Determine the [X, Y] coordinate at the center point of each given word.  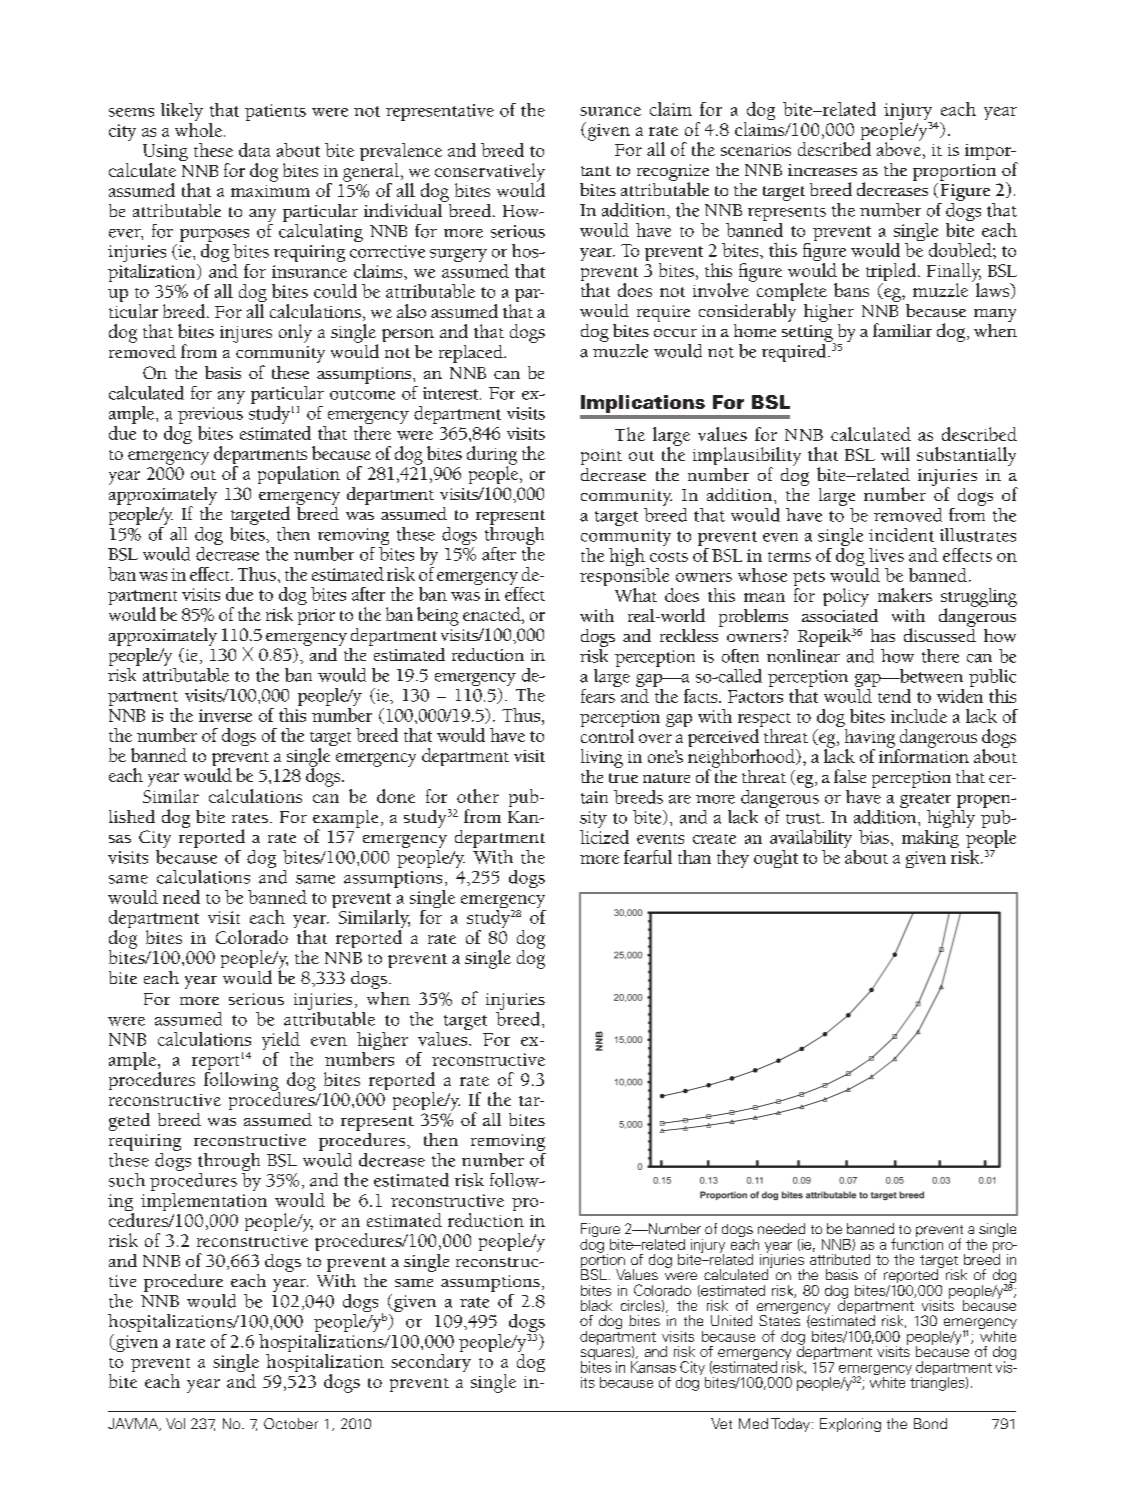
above [899, 148]
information [924, 755]
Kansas [653, 1367]
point [601, 457]
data [254, 150]
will [895, 454]
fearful [648, 857]
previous [210, 417]
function [917, 1243]
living [602, 758]
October [291, 1423]
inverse [225, 715]
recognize [673, 173]
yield [281, 1042]
